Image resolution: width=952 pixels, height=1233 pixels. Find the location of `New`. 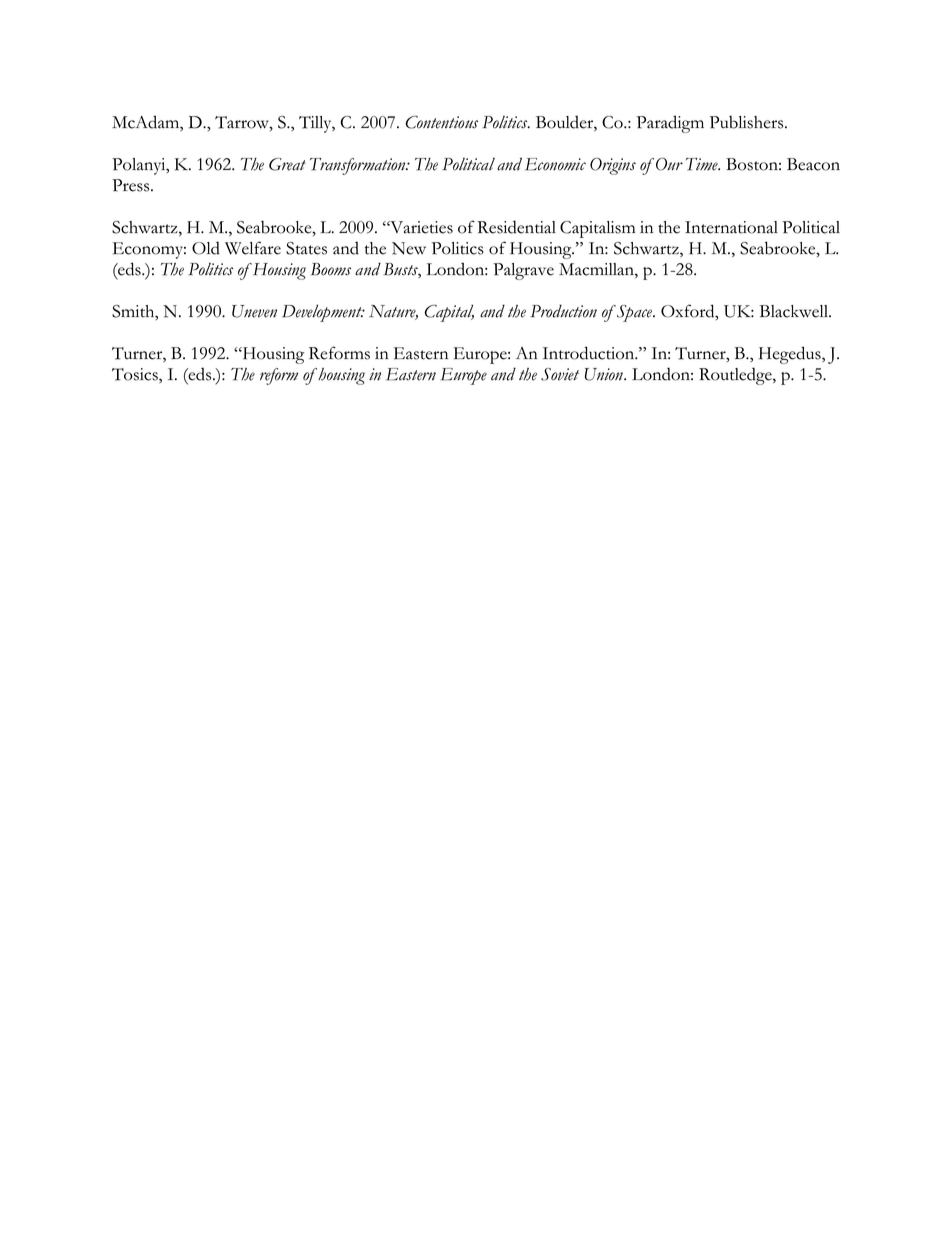

New is located at coordinates (409, 248).
